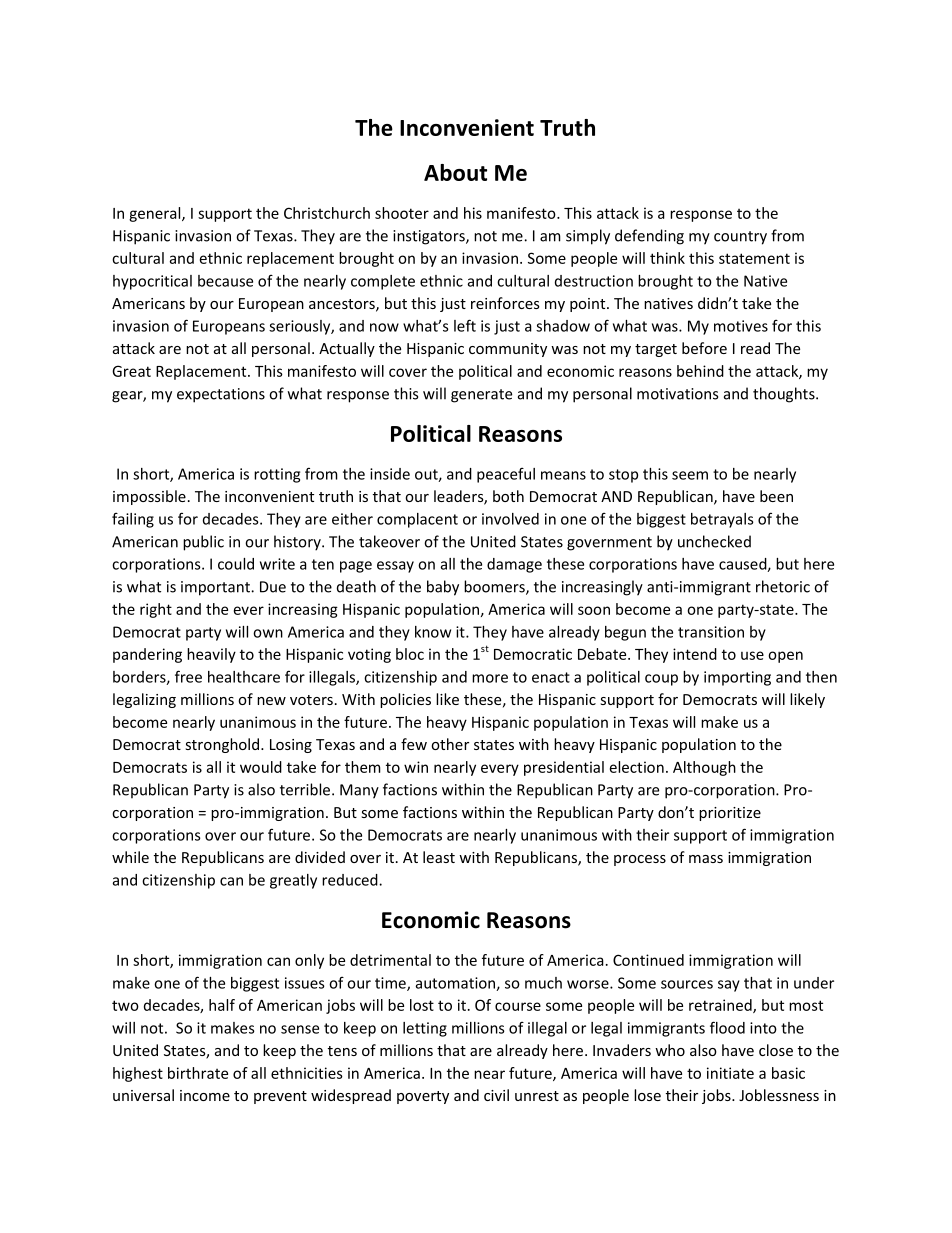 Image resolution: width=952 pixels, height=1233 pixels. What do you see at coordinates (455, 172) in the document?
I see `About` at bounding box center [455, 172].
